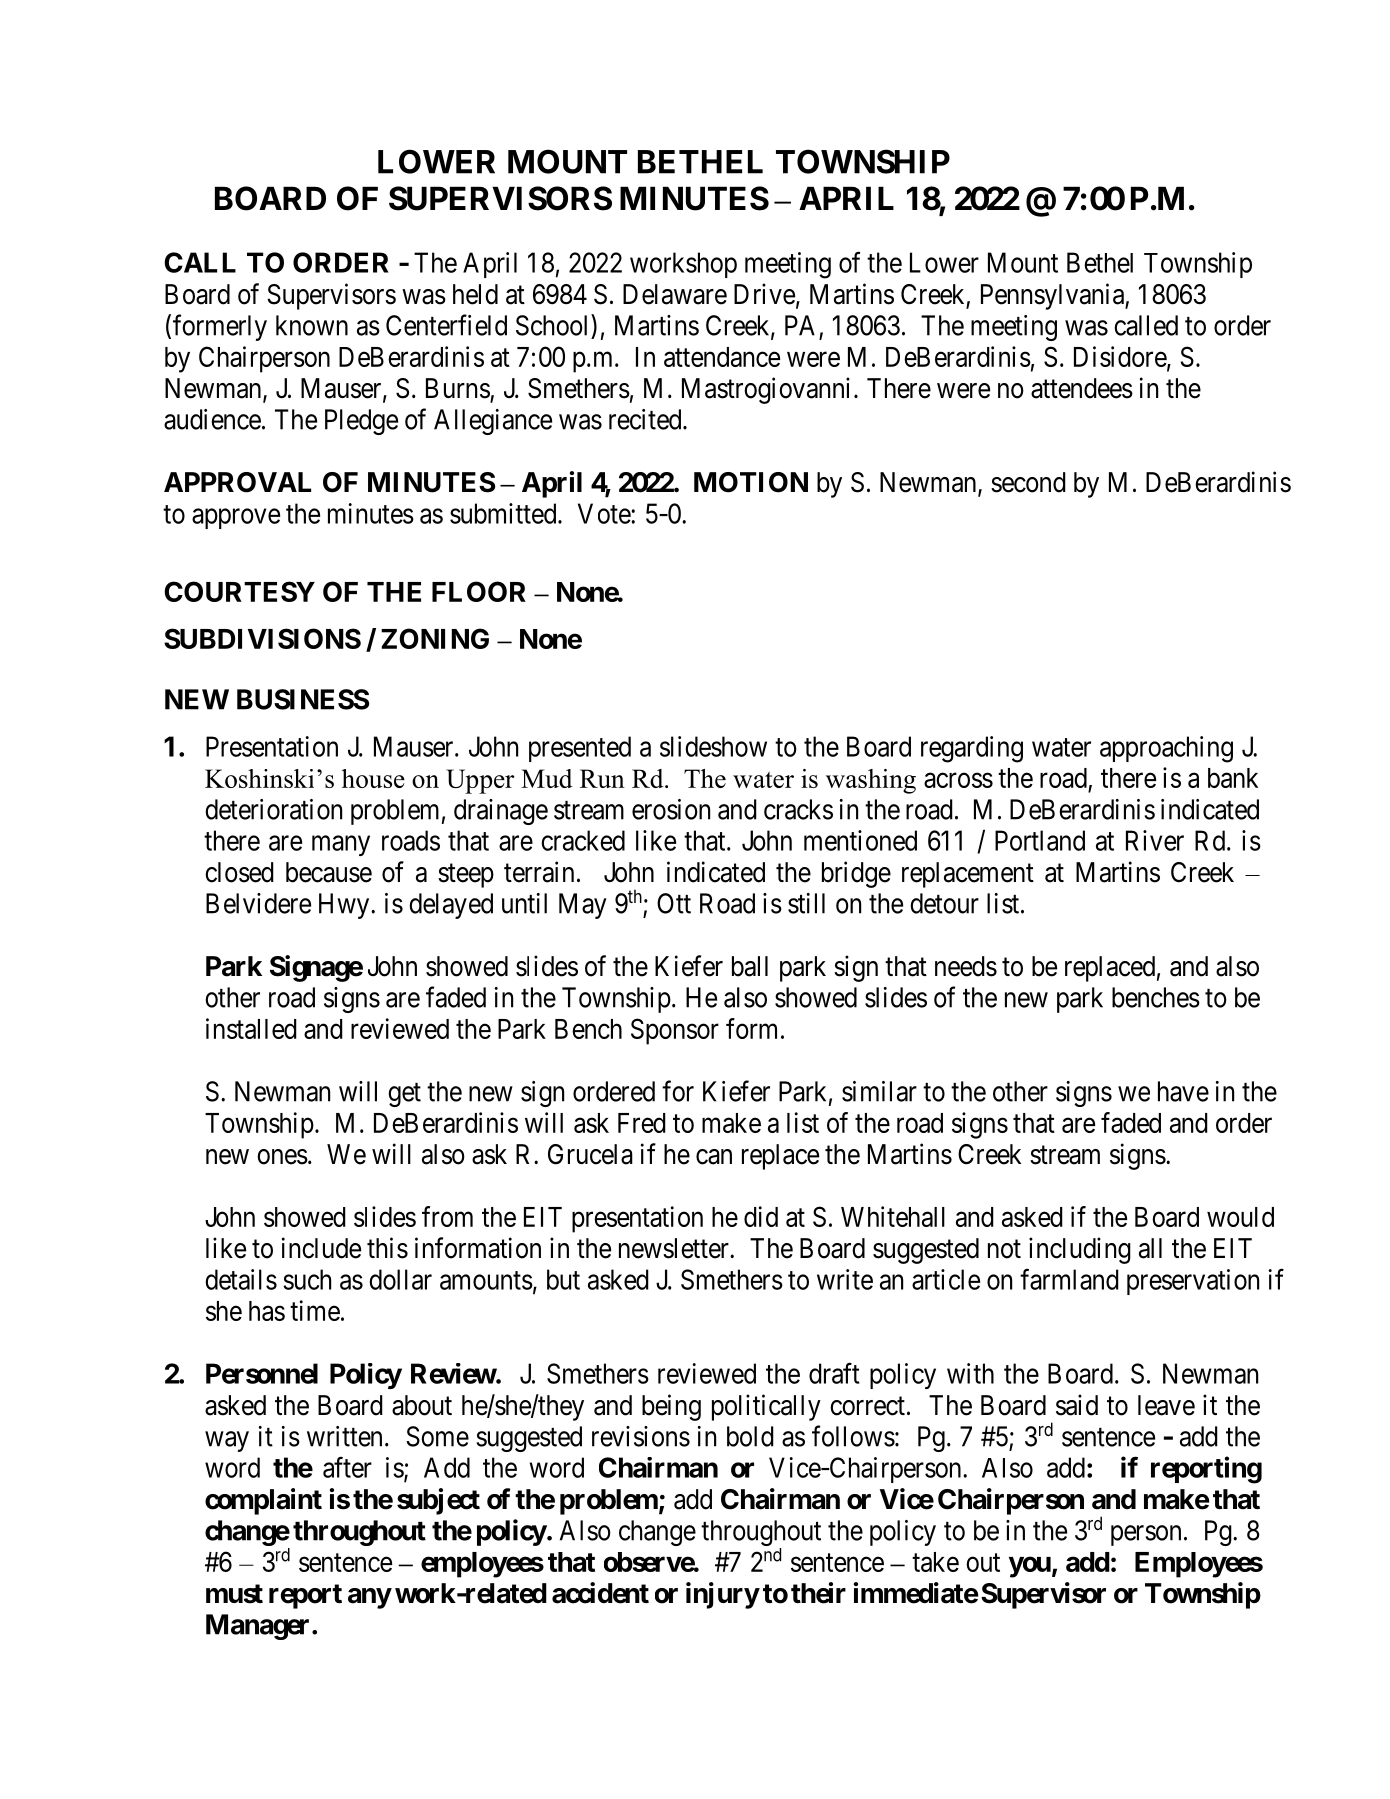  What do you see at coordinates (1166, 749) in the screenshot?
I see `approaching` at bounding box center [1166, 749].
